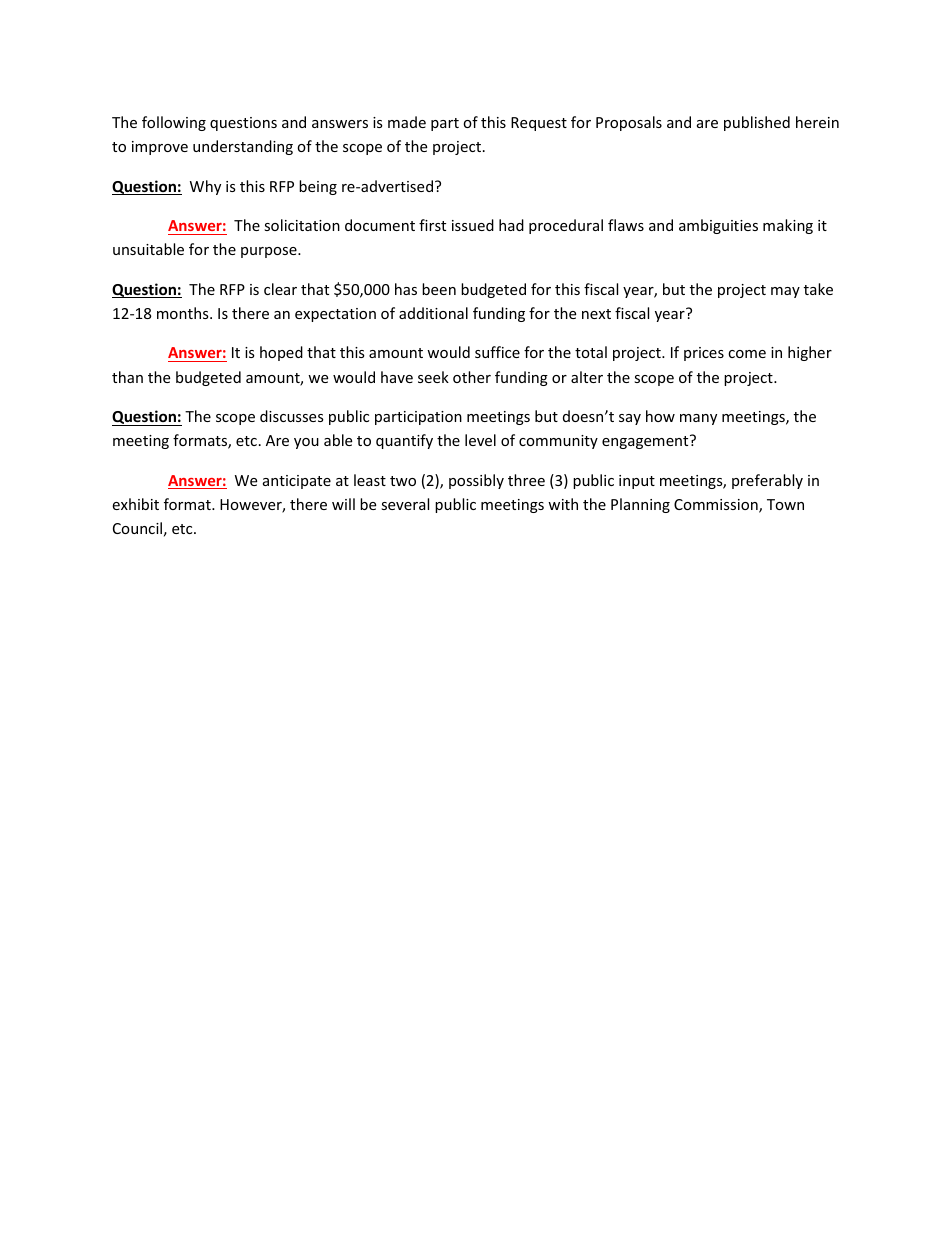  Describe the element at coordinates (127, 377) in the image. I see `than` at that location.
